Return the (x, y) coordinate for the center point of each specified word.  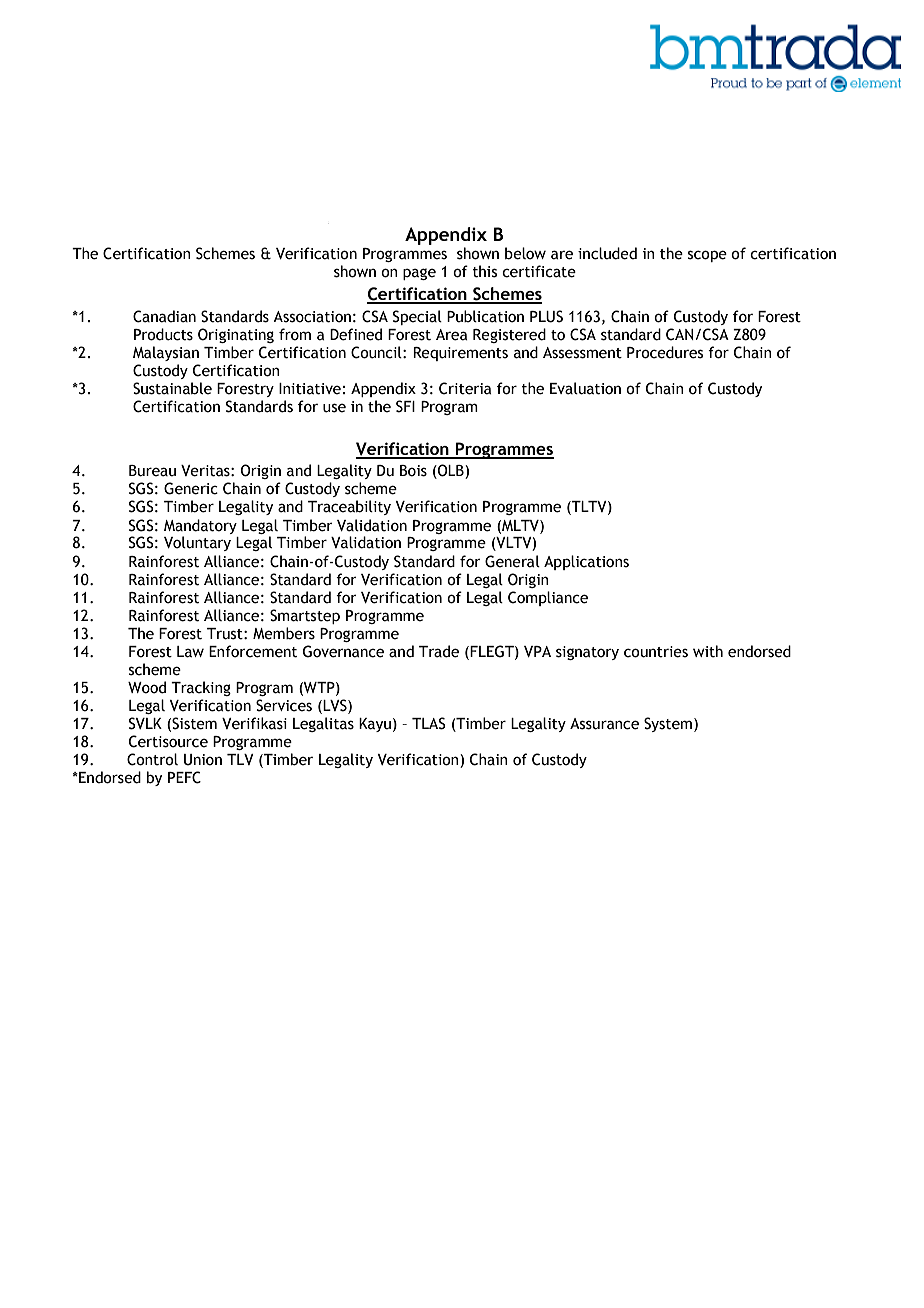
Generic (191, 488)
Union (203, 760)
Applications (586, 562)
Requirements (460, 354)
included (607, 253)
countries (656, 652)
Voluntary (197, 543)
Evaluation (585, 388)
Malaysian (166, 353)
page (419, 274)
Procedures (665, 352)
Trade (439, 651)
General (512, 561)
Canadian (164, 316)
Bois (413, 471)
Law (190, 652)
